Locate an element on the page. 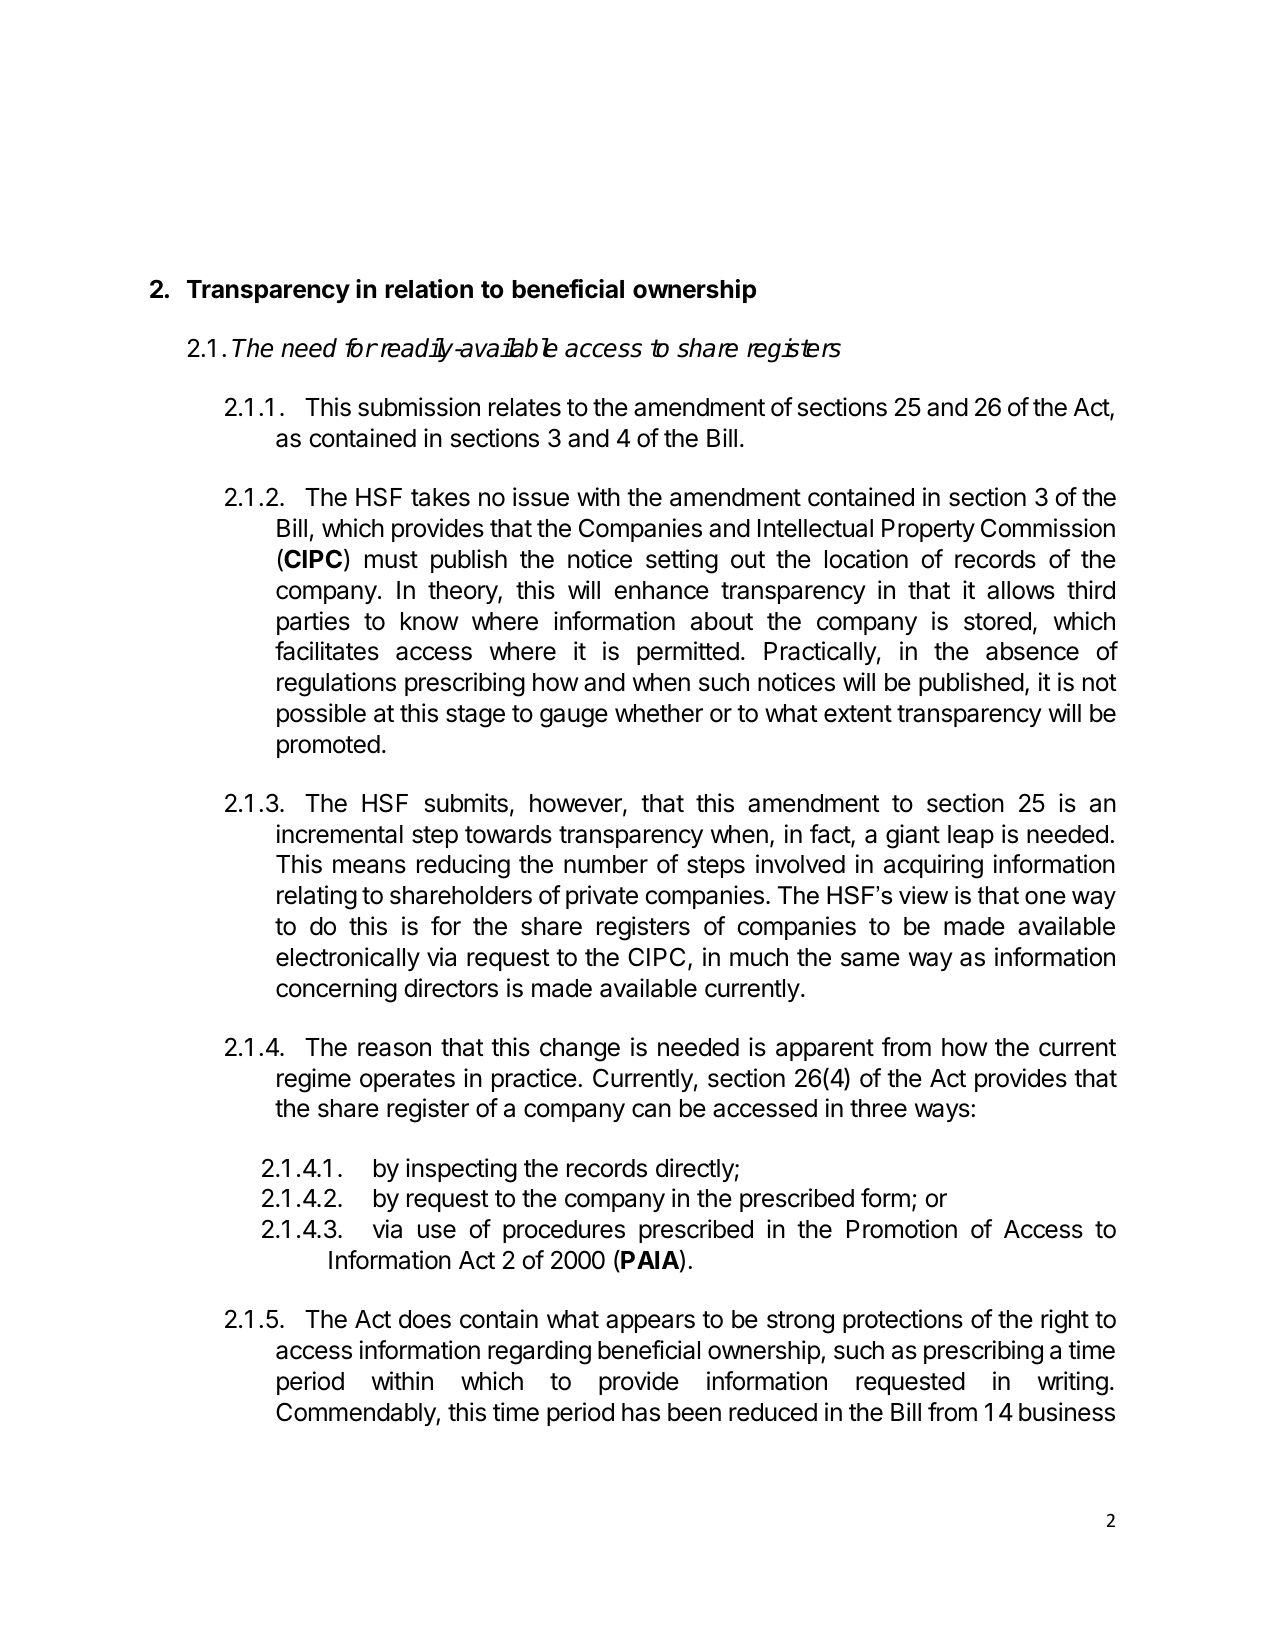 Image resolution: width=1265 pixels, height=1636 pixels. does is located at coordinates (425, 1319).
